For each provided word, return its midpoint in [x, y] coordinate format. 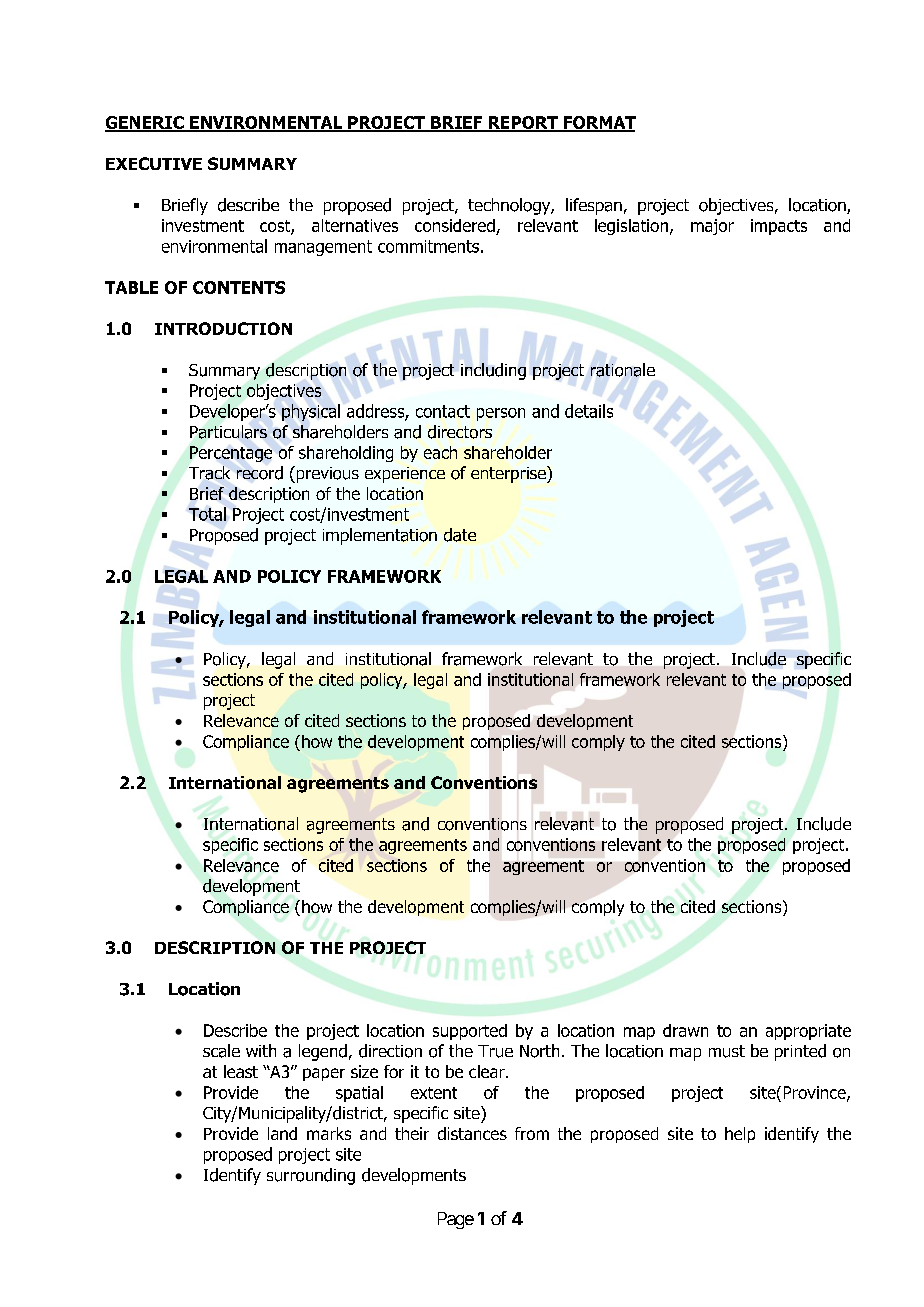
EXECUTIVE [154, 163]
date [460, 535]
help [740, 1135]
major [712, 227]
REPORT [523, 123]
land [282, 1133]
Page [456, 1220]
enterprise [509, 474]
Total [207, 514]
